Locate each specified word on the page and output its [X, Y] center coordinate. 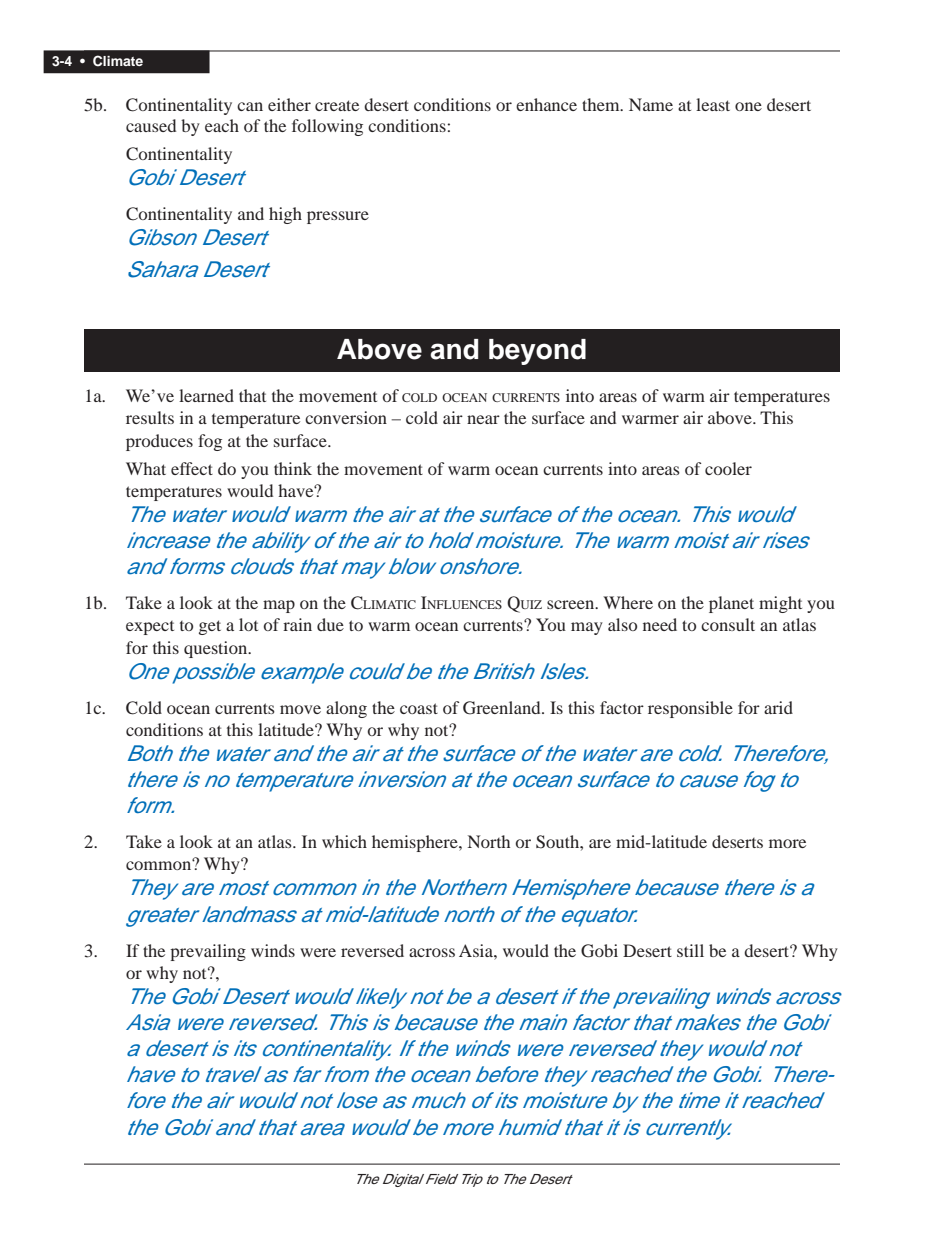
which [344, 841]
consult [728, 624]
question [217, 649]
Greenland [503, 708]
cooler [728, 468]
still [690, 950]
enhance [546, 104]
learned [206, 395]
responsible [690, 709]
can [250, 106]
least [713, 104]
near [483, 419]
